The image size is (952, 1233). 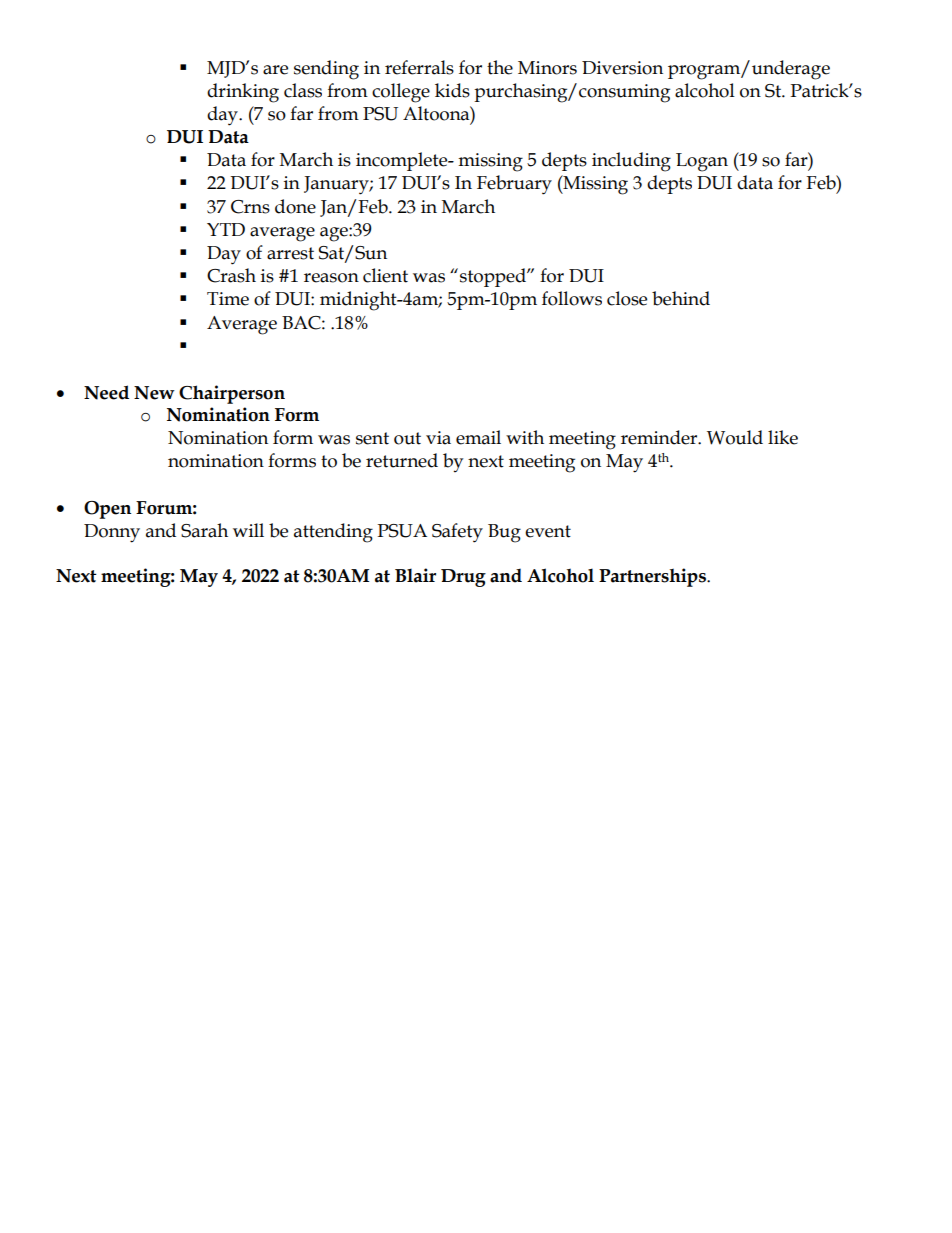 What do you see at coordinates (622, 68) in the image?
I see `Diversion` at bounding box center [622, 68].
